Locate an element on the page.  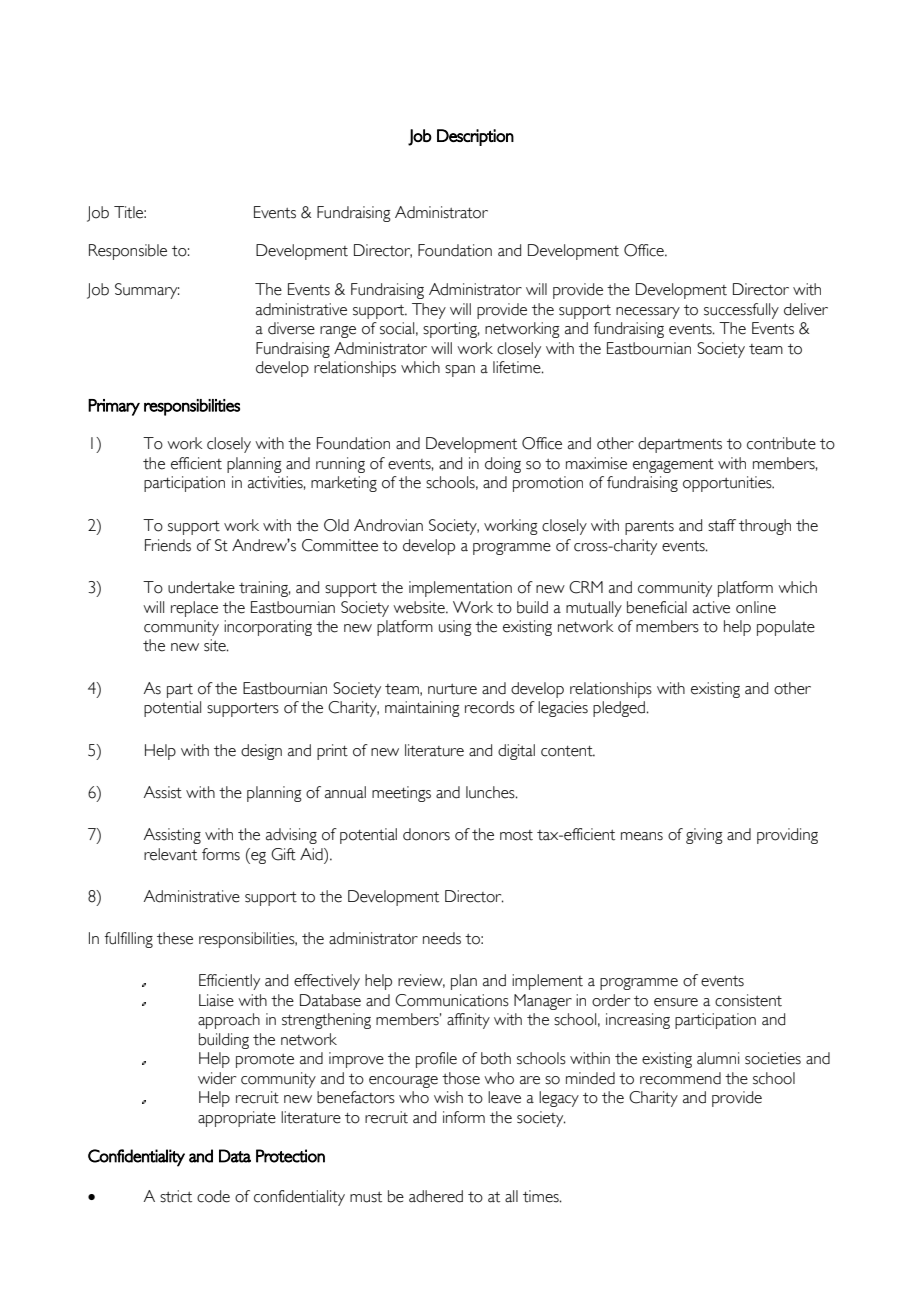
Responsible is located at coordinates (128, 252).
